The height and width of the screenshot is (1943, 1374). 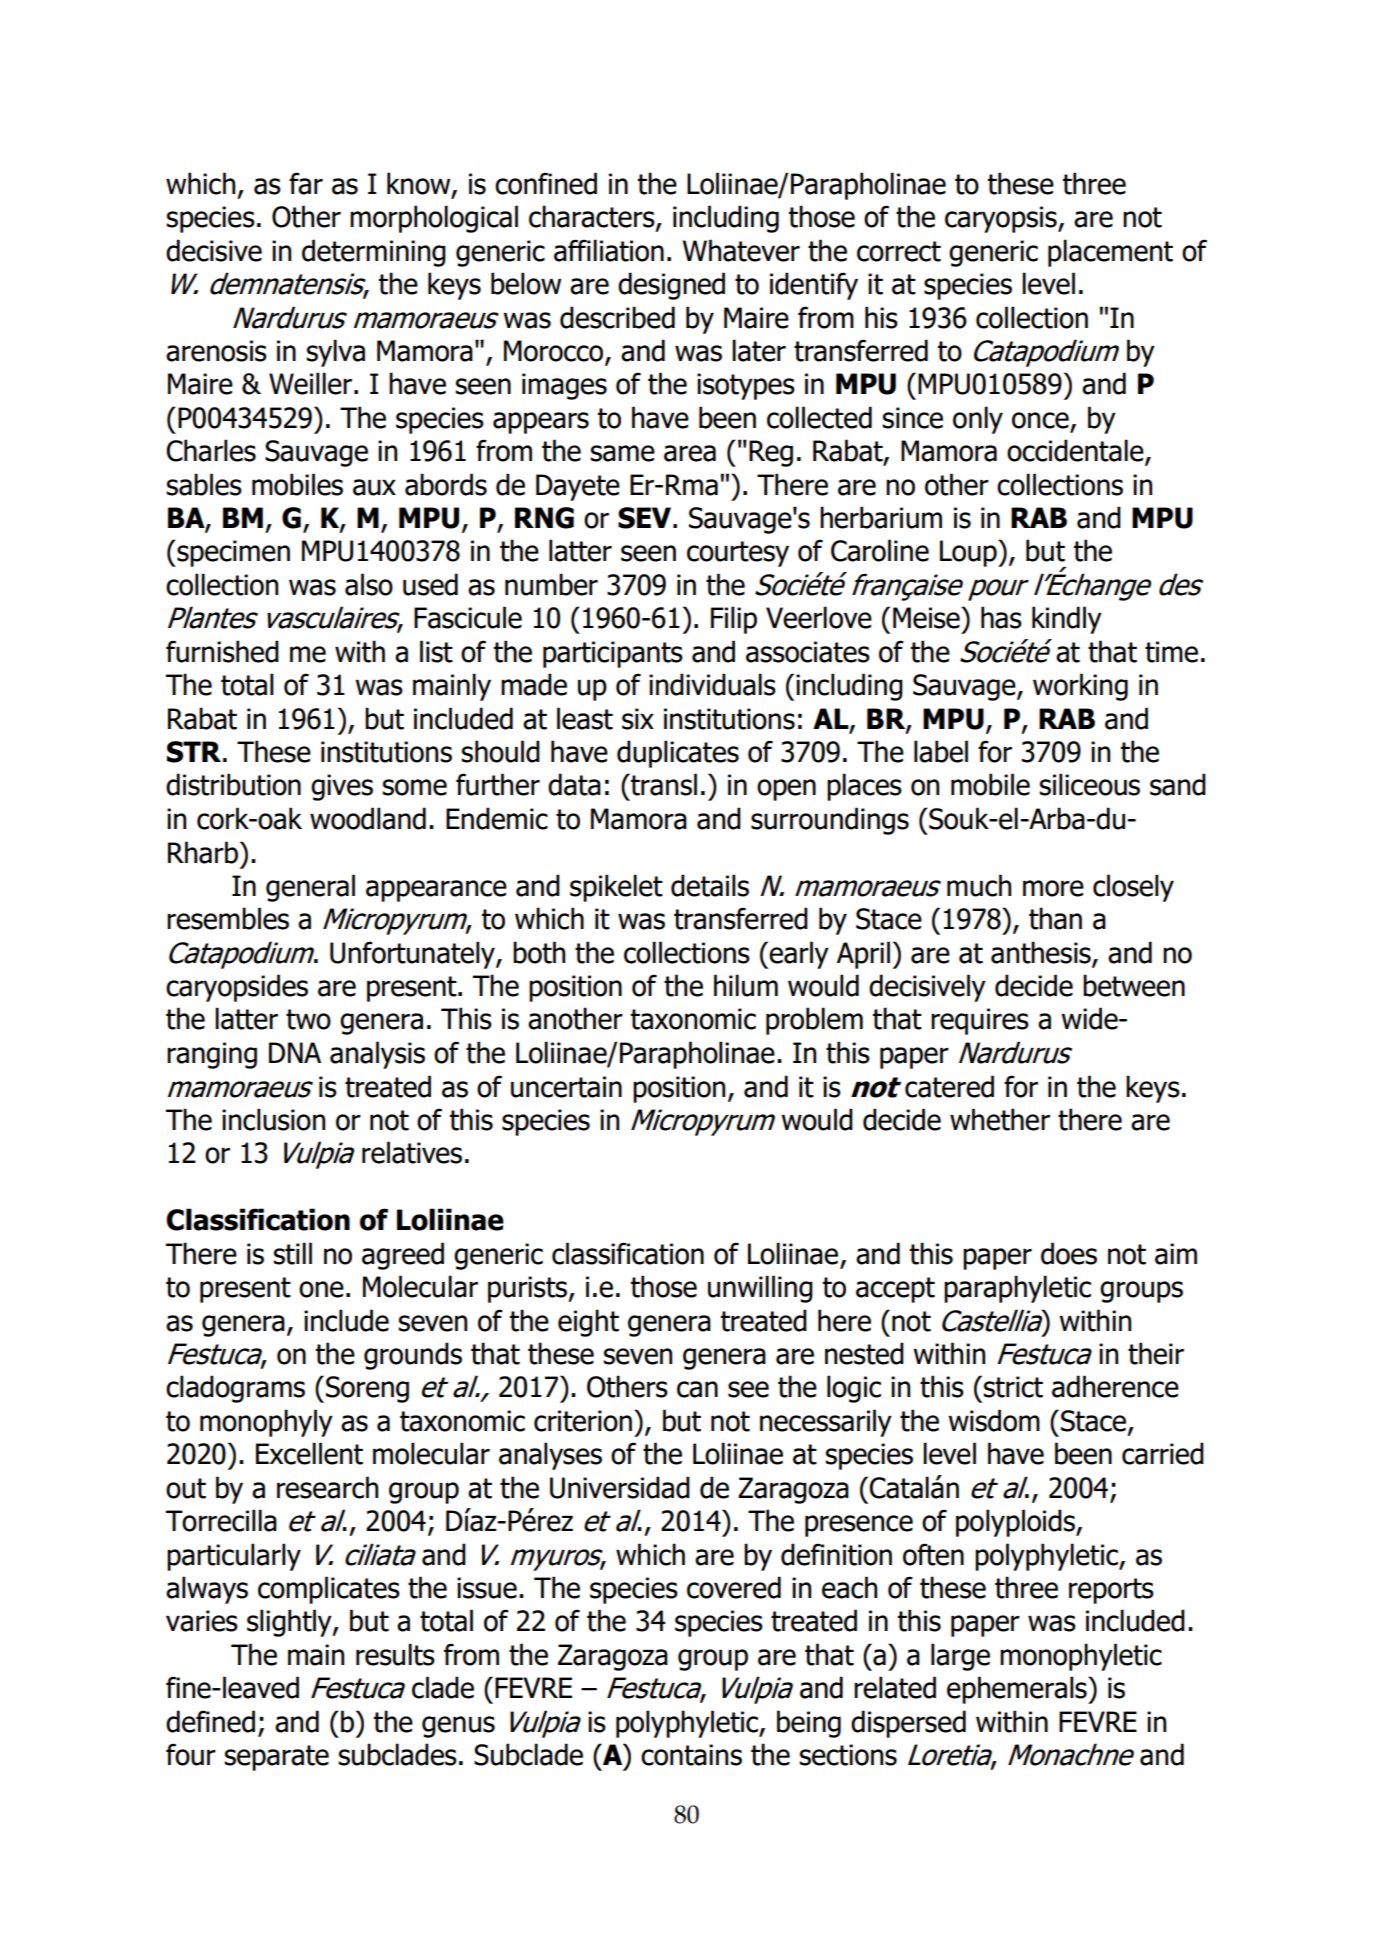 What do you see at coordinates (741, 250) in the screenshot?
I see `Whatever` at bounding box center [741, 250].
